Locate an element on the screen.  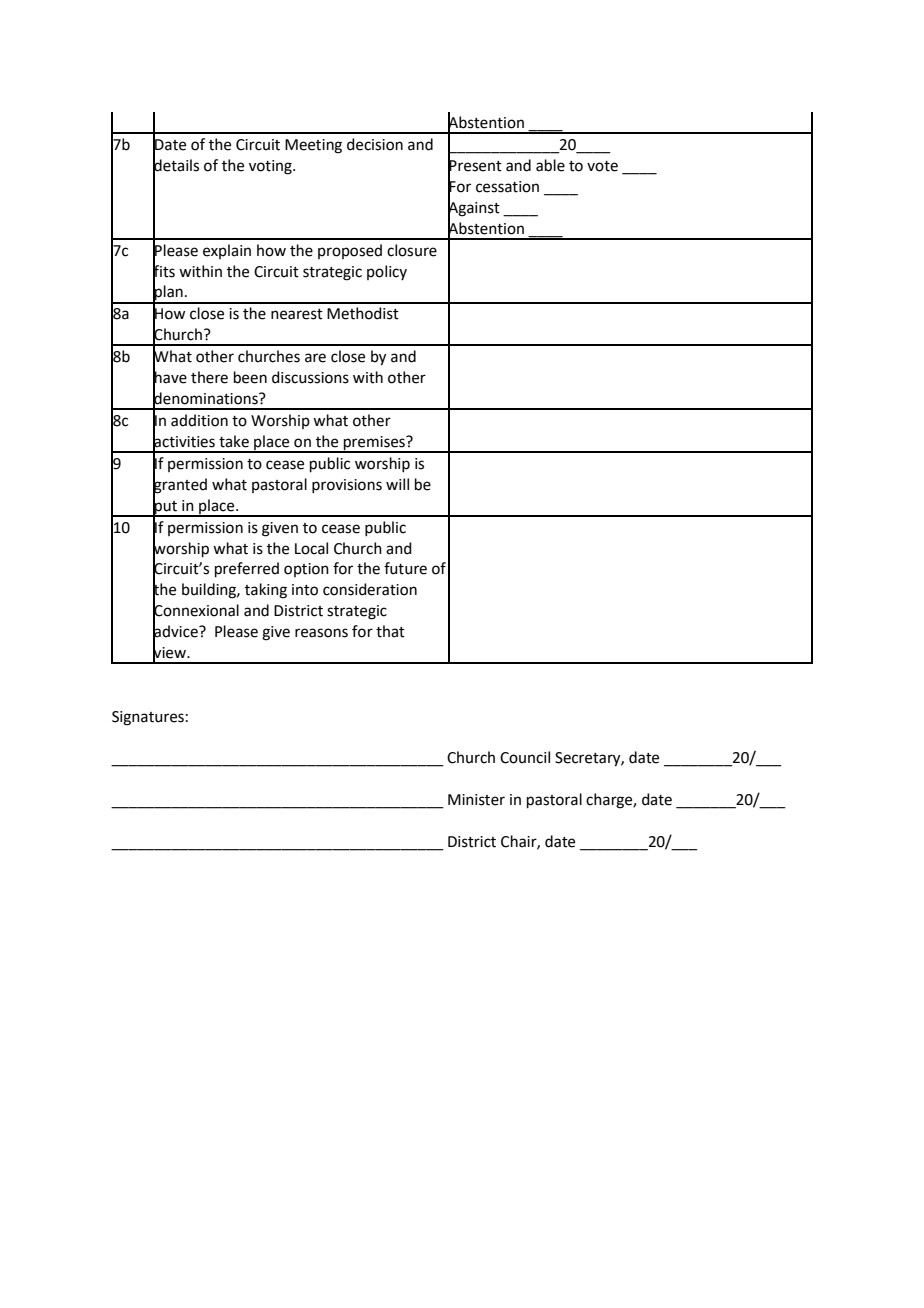
consideration is located at coordinates (370, 589).
